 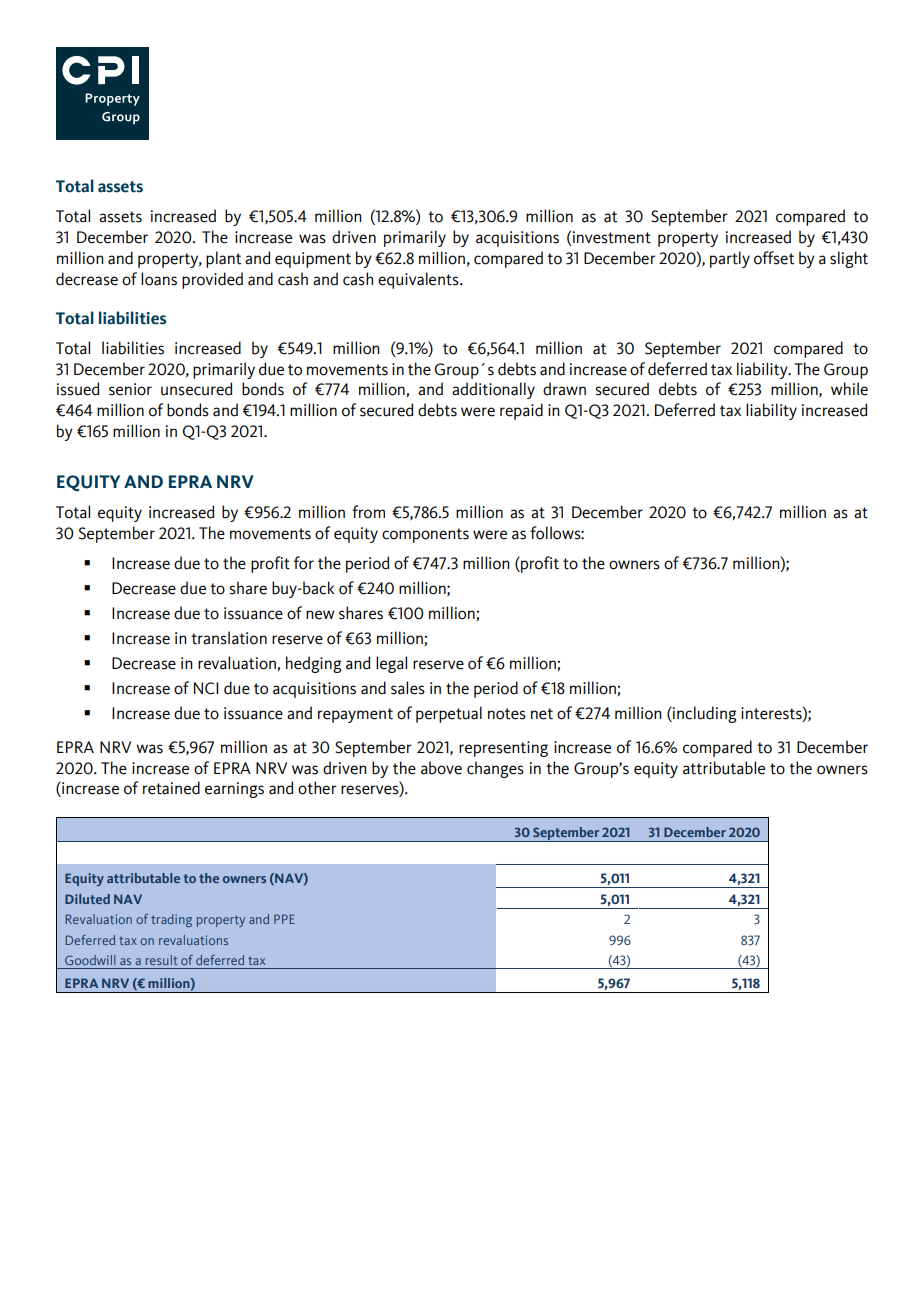 I want to click on net, so click(x=542, y=714).
